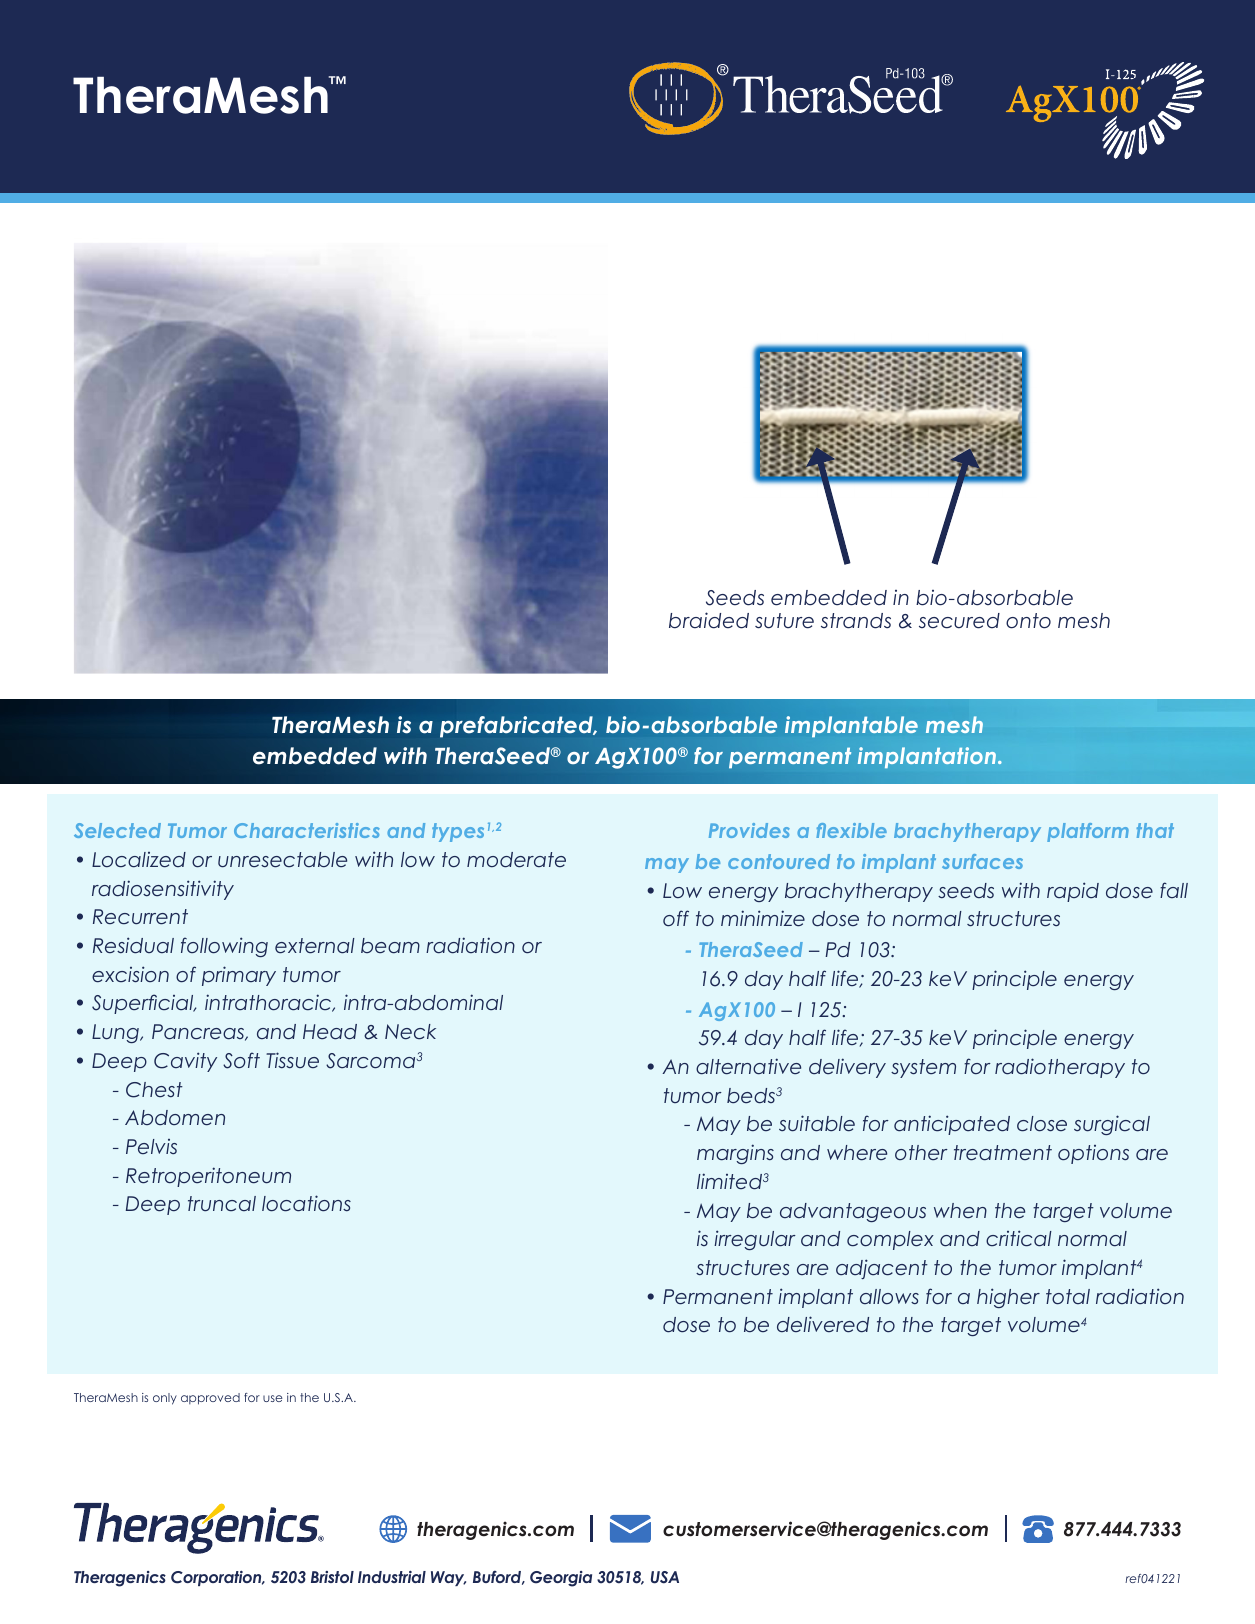  What do you see at coordinates (1042, 1124) in the screenshot?
I see `close` at bounding box center [1042, 1124].
